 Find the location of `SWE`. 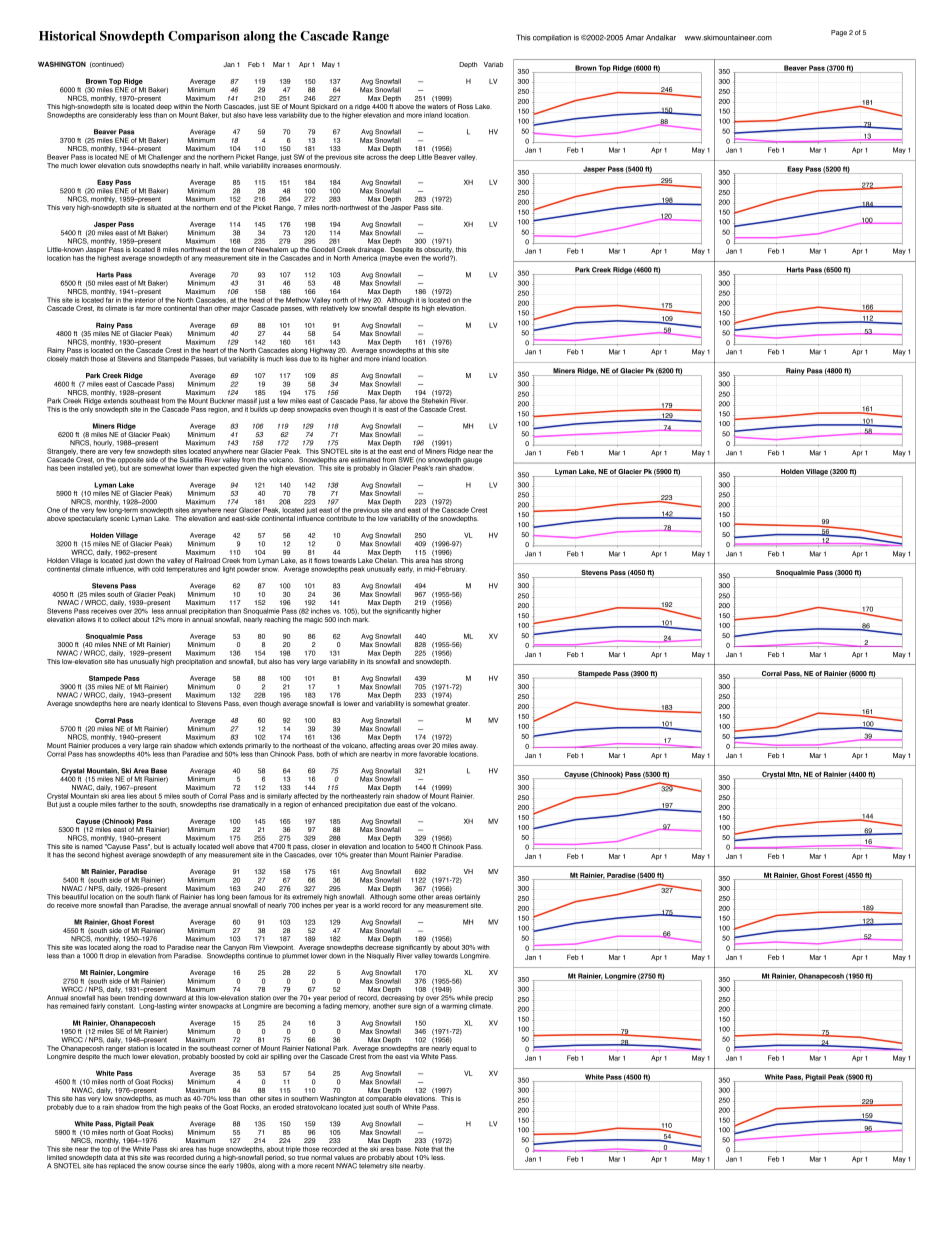

SWE is located at coordinates (406, 460).
